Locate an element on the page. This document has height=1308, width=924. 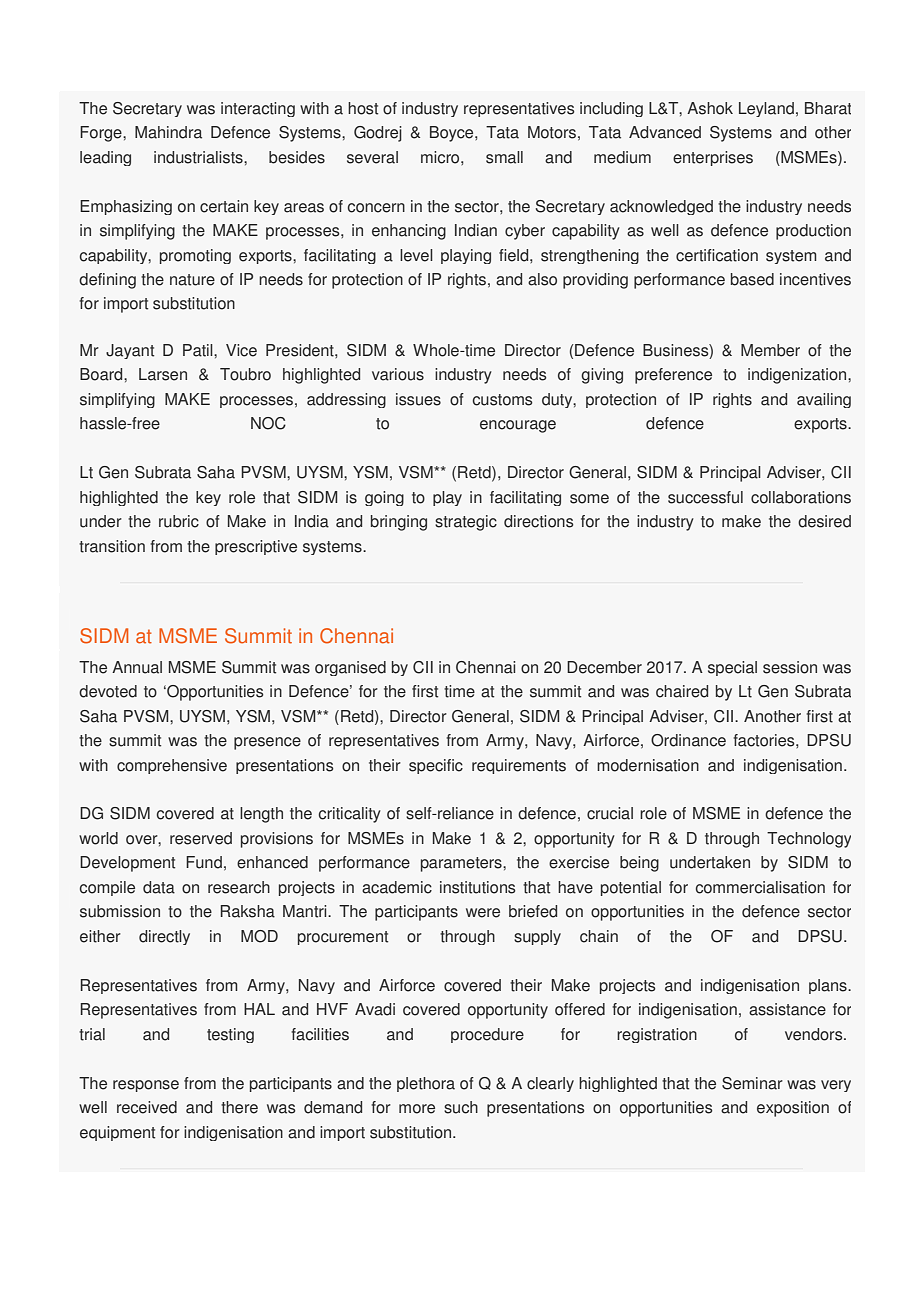
comprehensive is located at coordinates (172, 766).
